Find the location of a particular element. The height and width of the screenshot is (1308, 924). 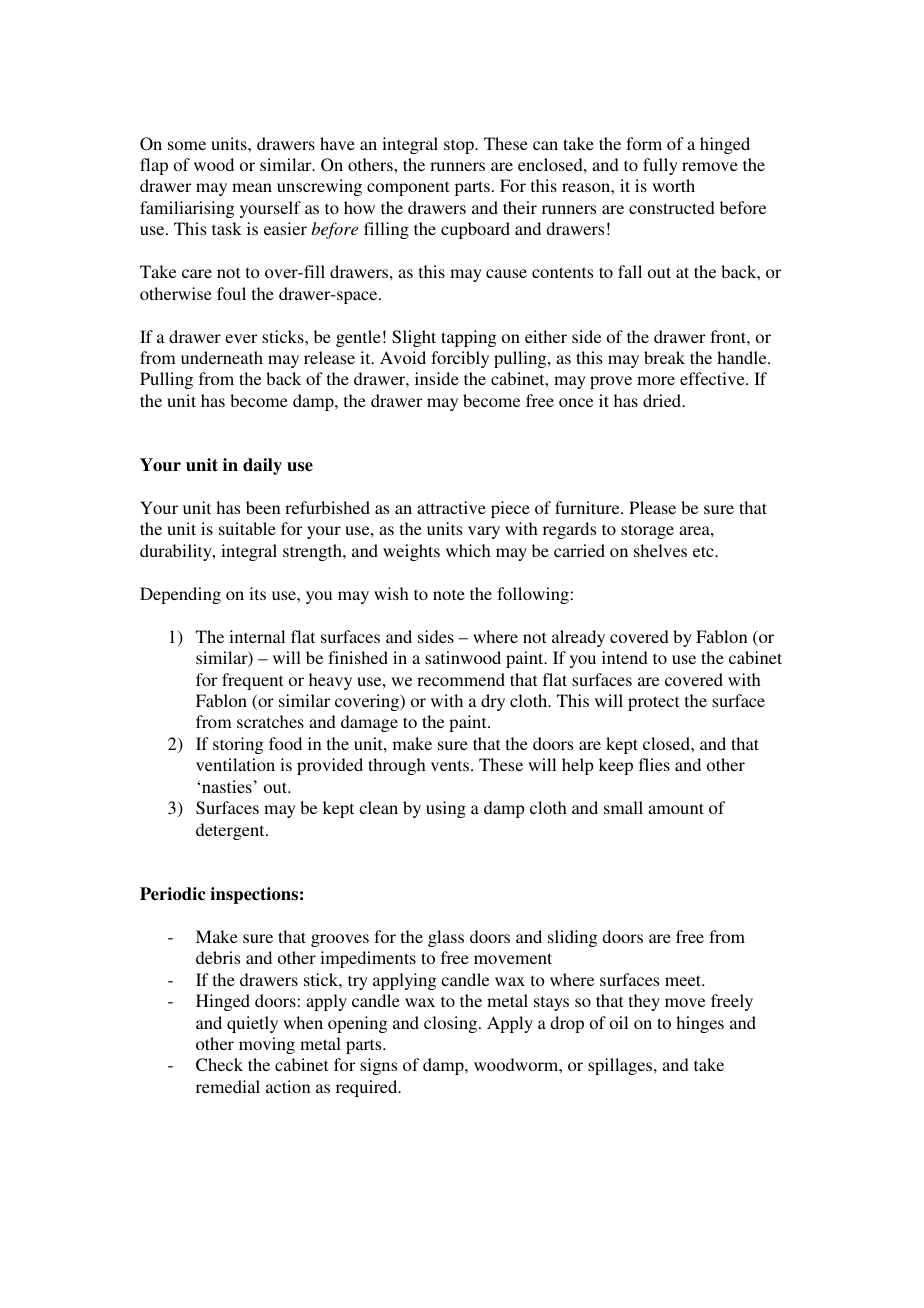

flies is located at coordinates (654, 764).
